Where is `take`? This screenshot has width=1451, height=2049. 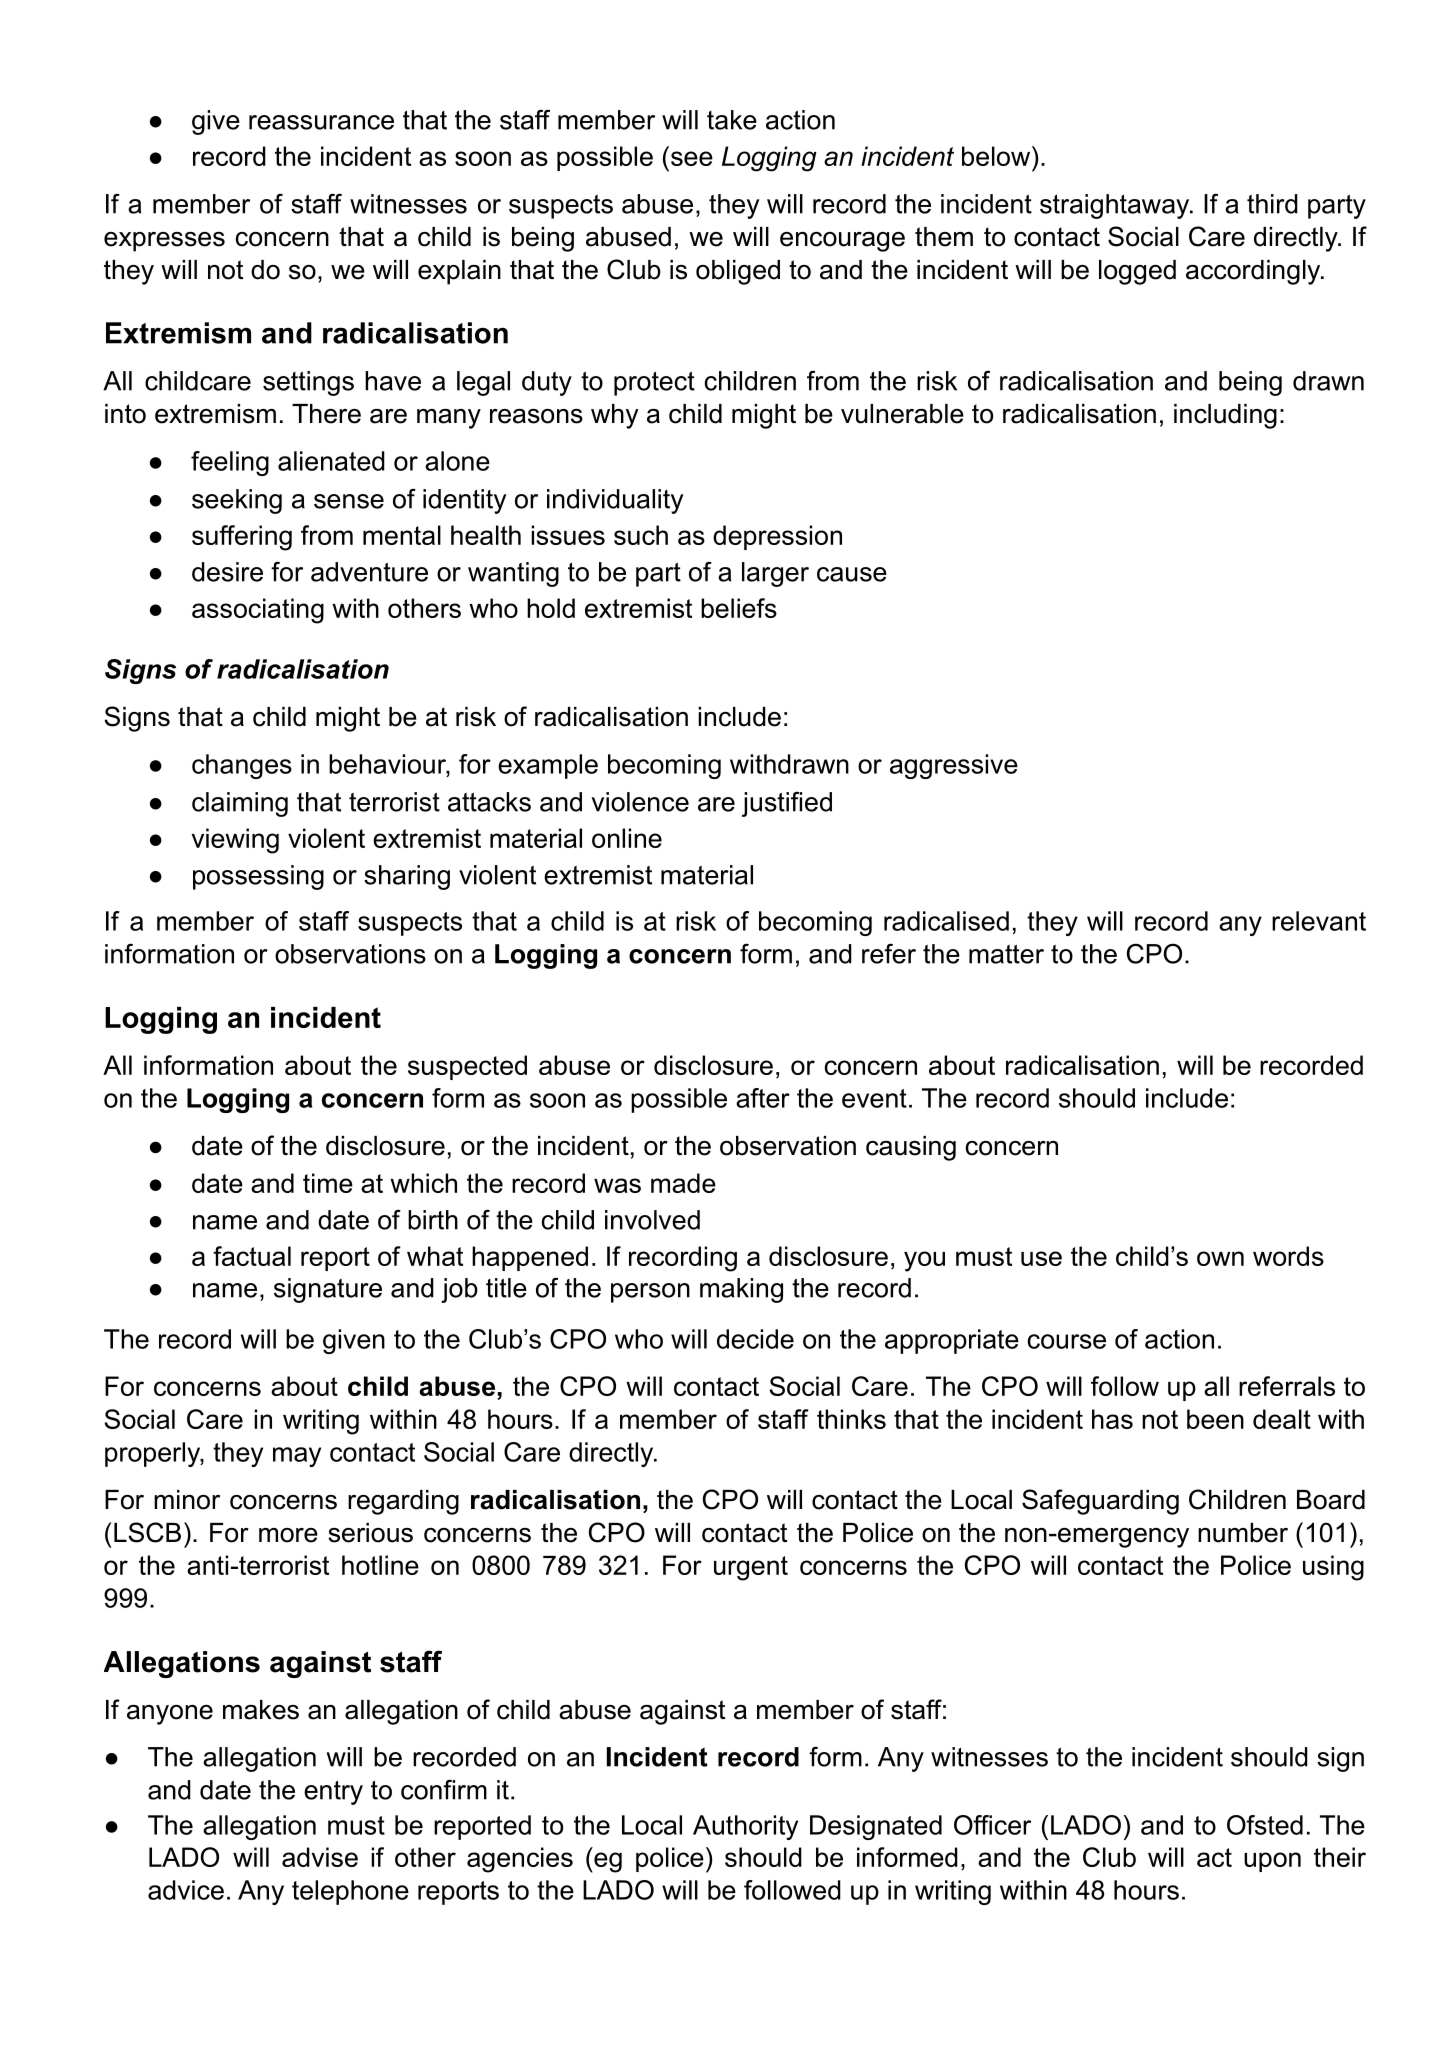 take is located at coordinates (732, 120).
